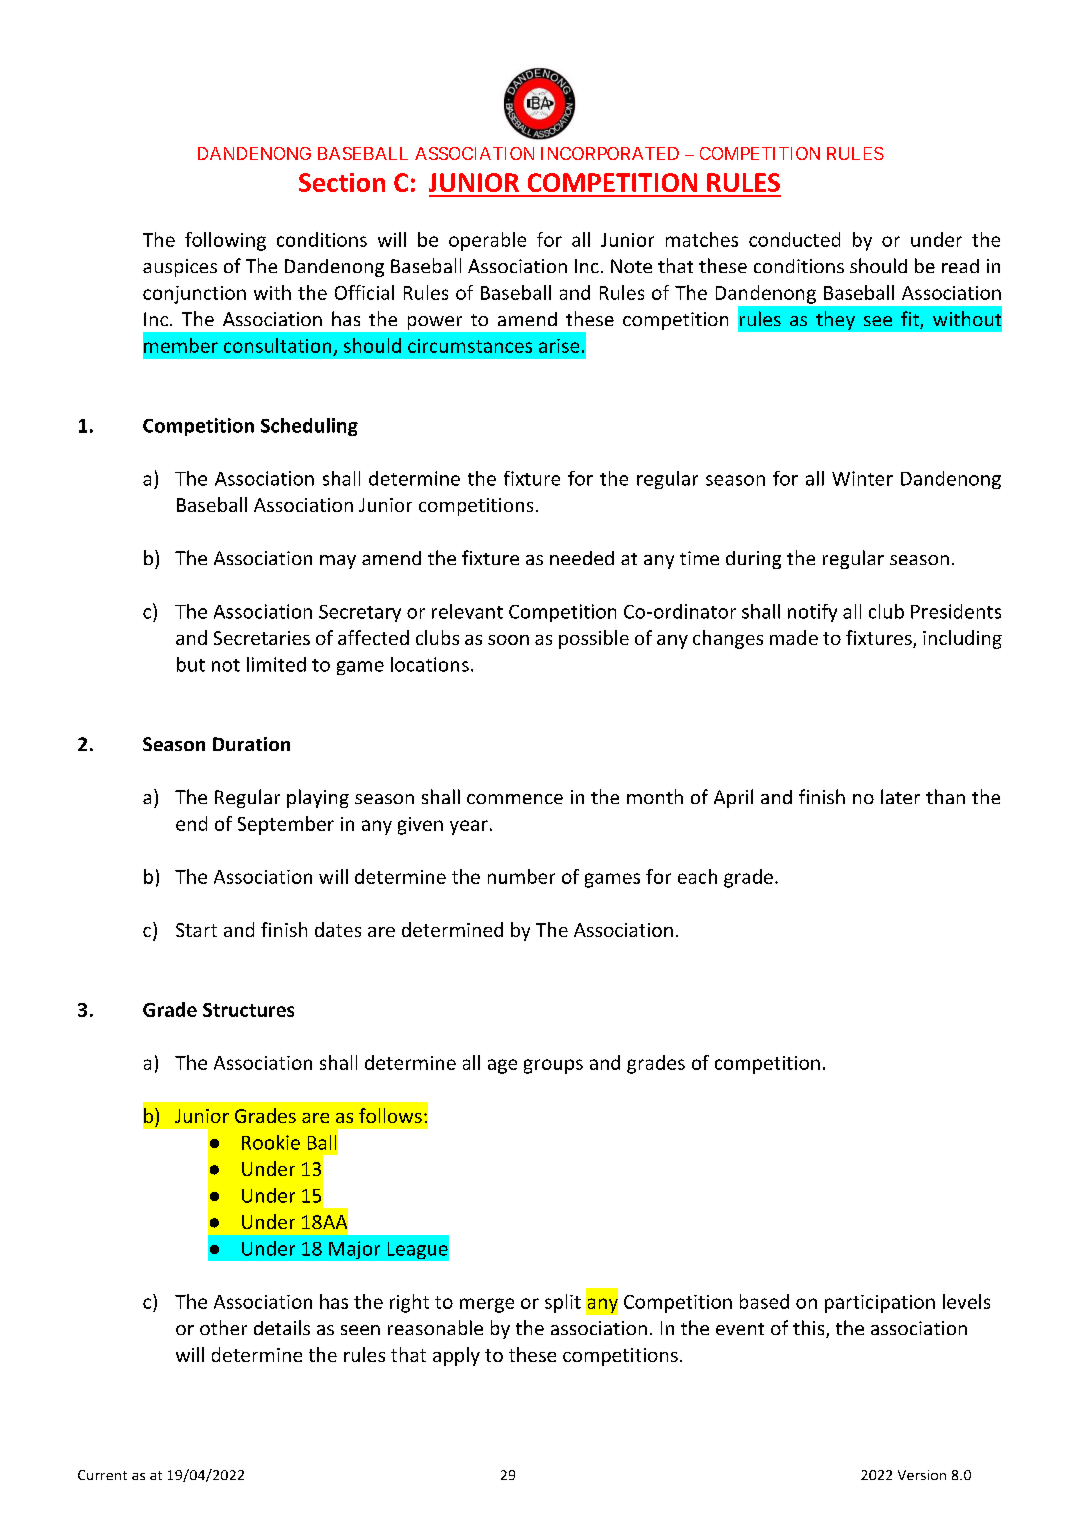 The image size is (1079, 1526). I want to click on following, so click(225, 241).
